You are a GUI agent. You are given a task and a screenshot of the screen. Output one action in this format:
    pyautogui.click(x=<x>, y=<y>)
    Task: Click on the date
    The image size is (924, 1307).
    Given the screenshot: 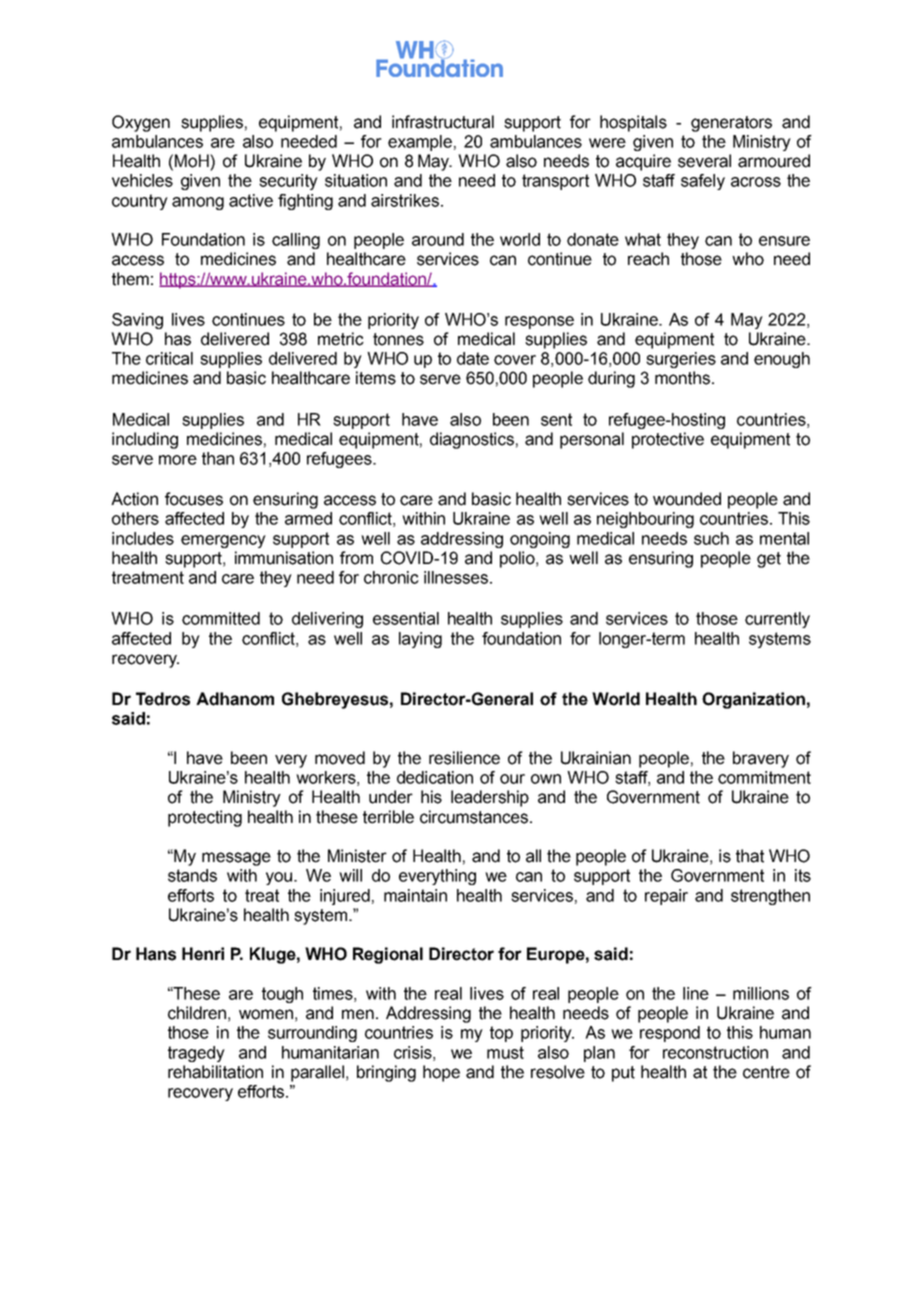 What is the action you would take?
    pyautogui.click(x=473, y=358)
